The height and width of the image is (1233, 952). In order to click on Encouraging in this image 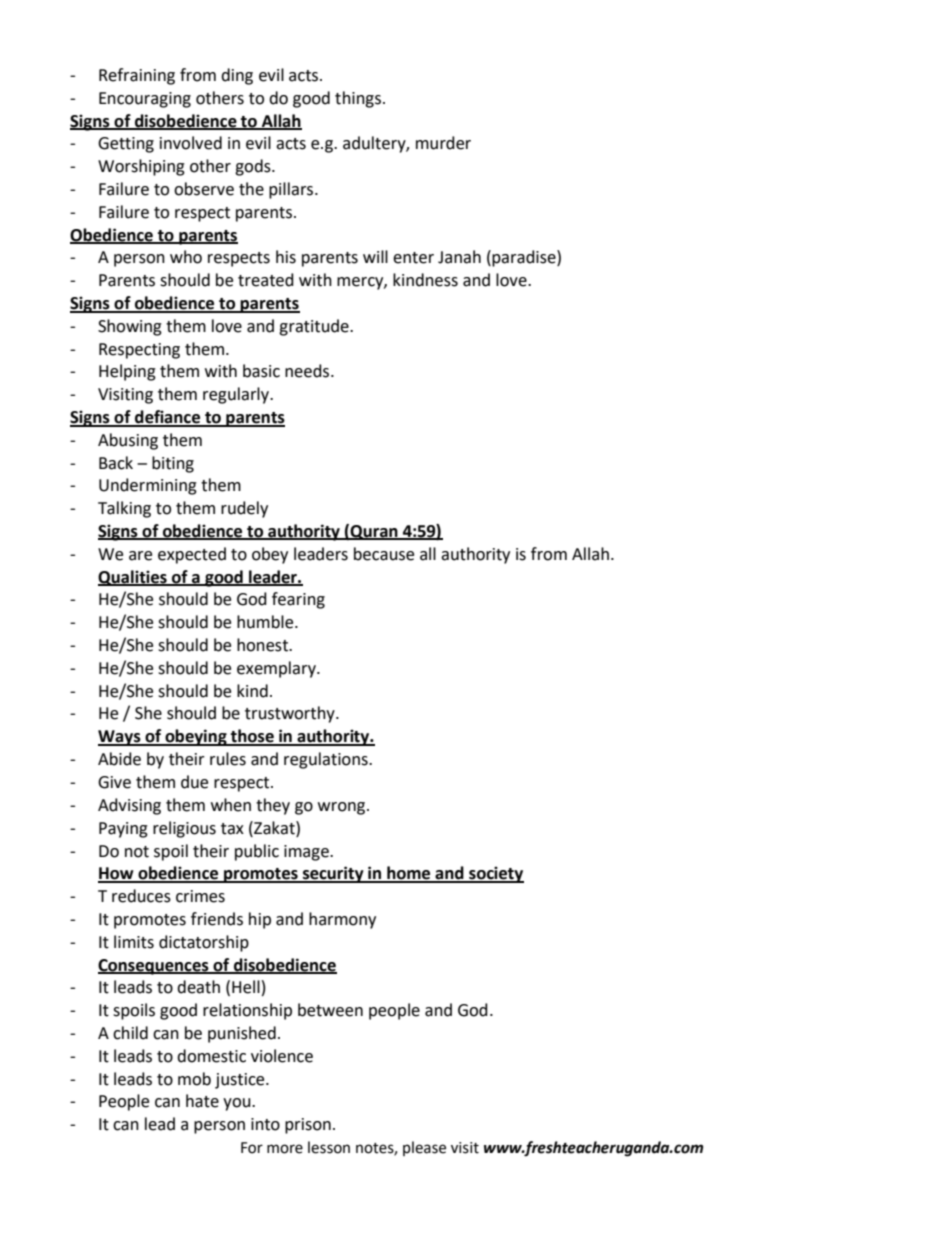, I will do `click(145, 100)`.
